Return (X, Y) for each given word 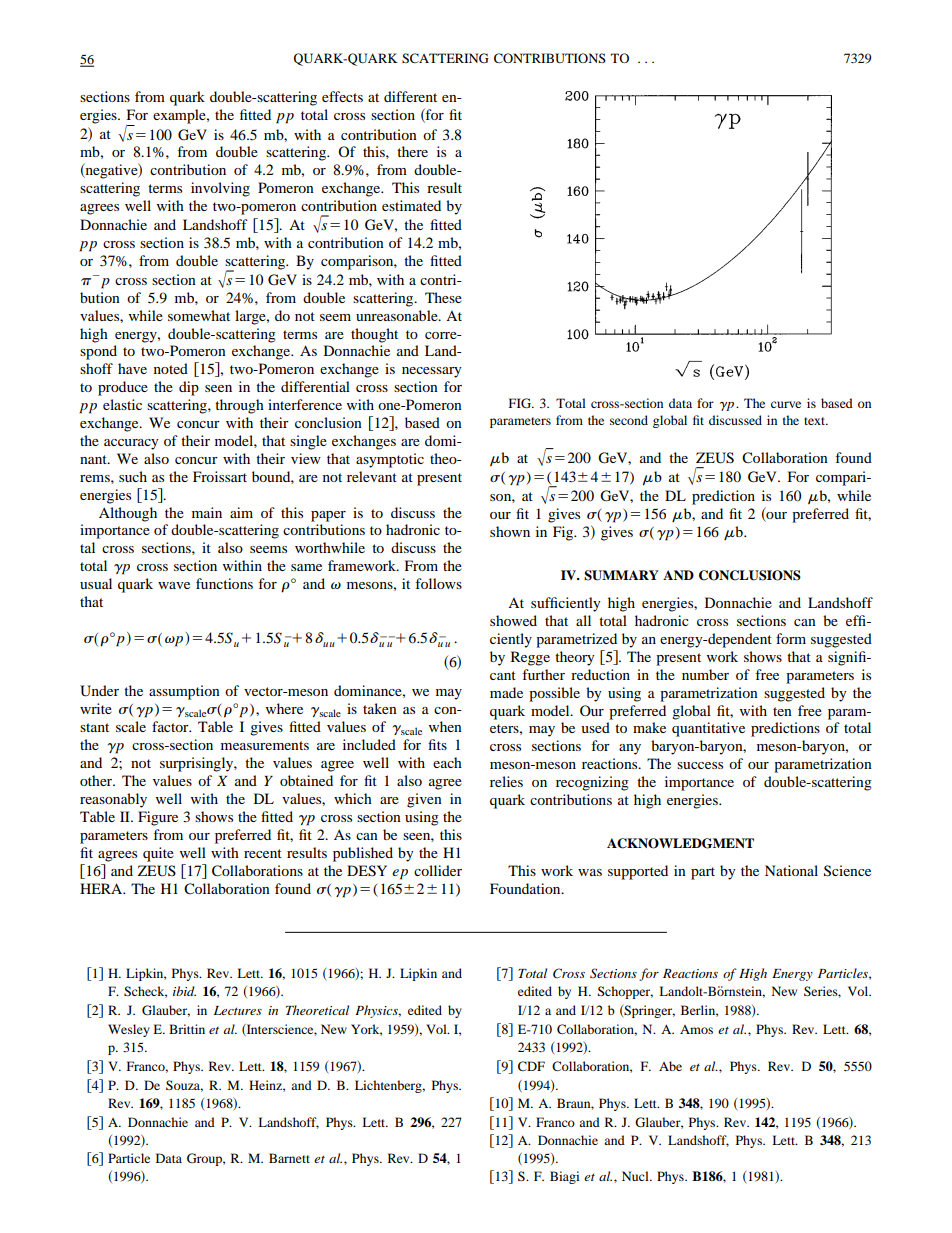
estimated (411, 205)
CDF (531, 1066)
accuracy (131, 444)
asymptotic (390, 460)
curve (786, 404)
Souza (184, 1086)
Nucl (636, 1176)
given (424, 800)
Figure (158, 818)
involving (220, 189)
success (700, 765)
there (412, 151)
